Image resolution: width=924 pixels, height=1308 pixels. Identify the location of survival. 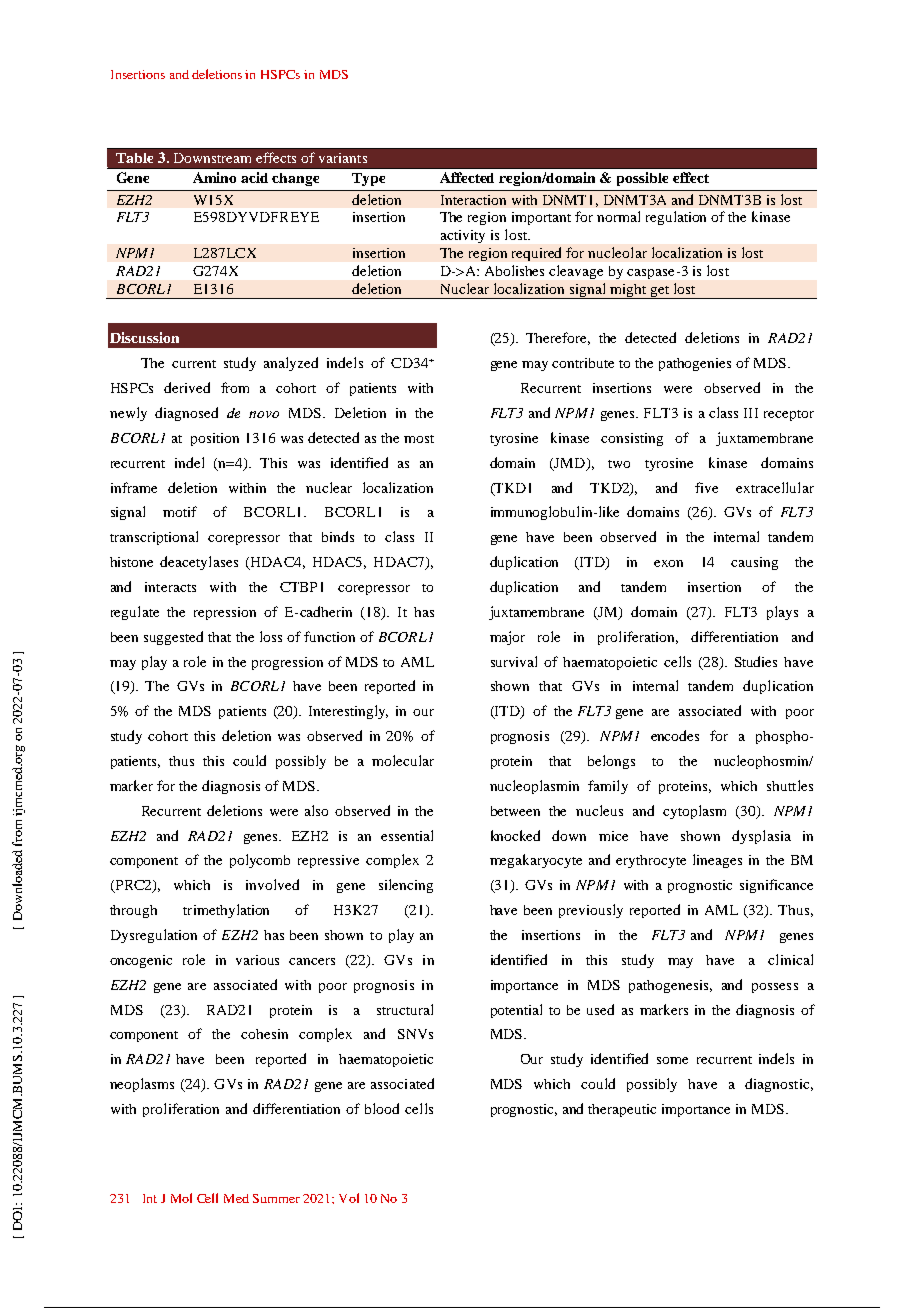
(514, 661).
